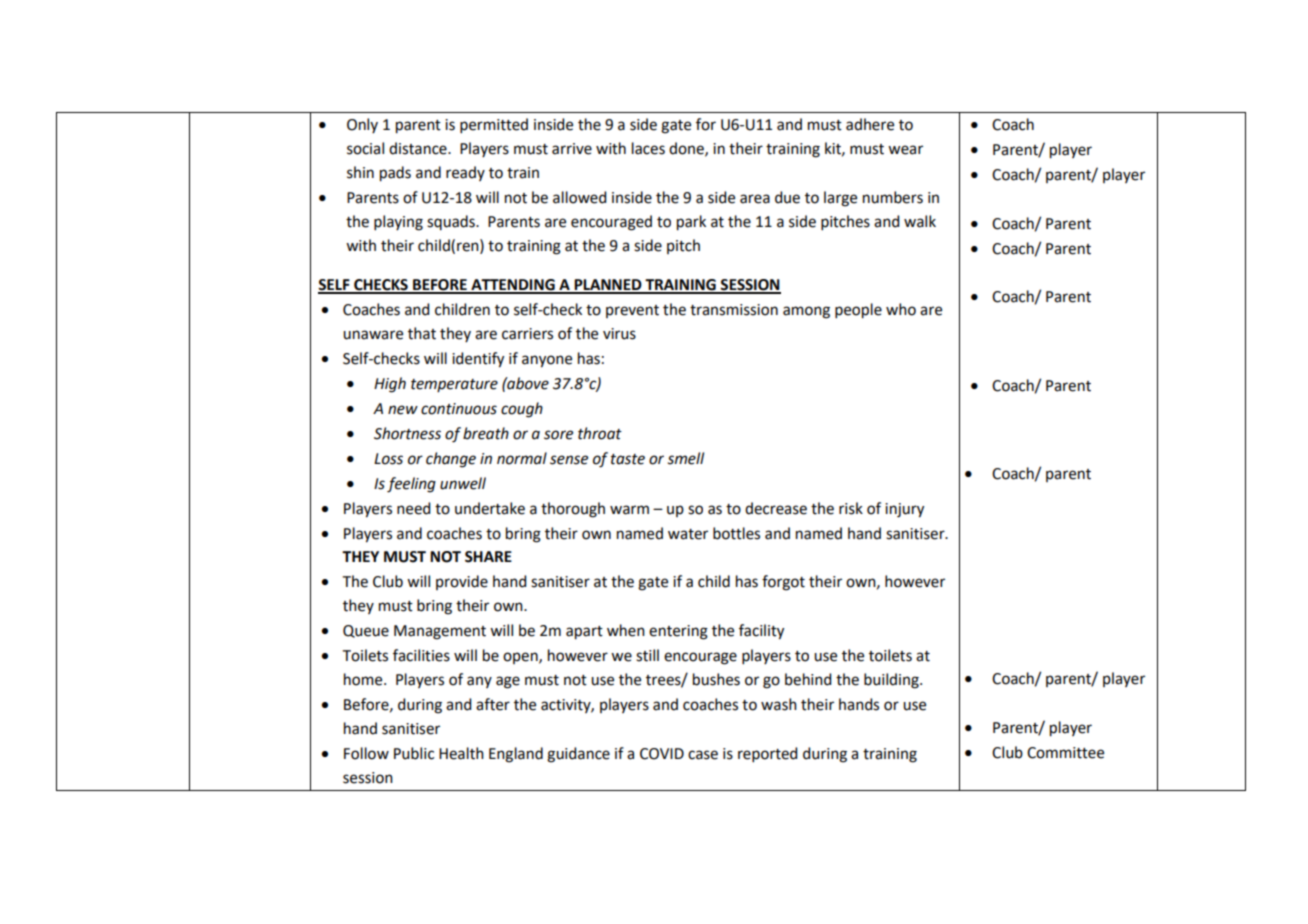  What do you see at coordinates (703, 755) in the screenshot?
I see `case` at bounding box center [703, 755].
